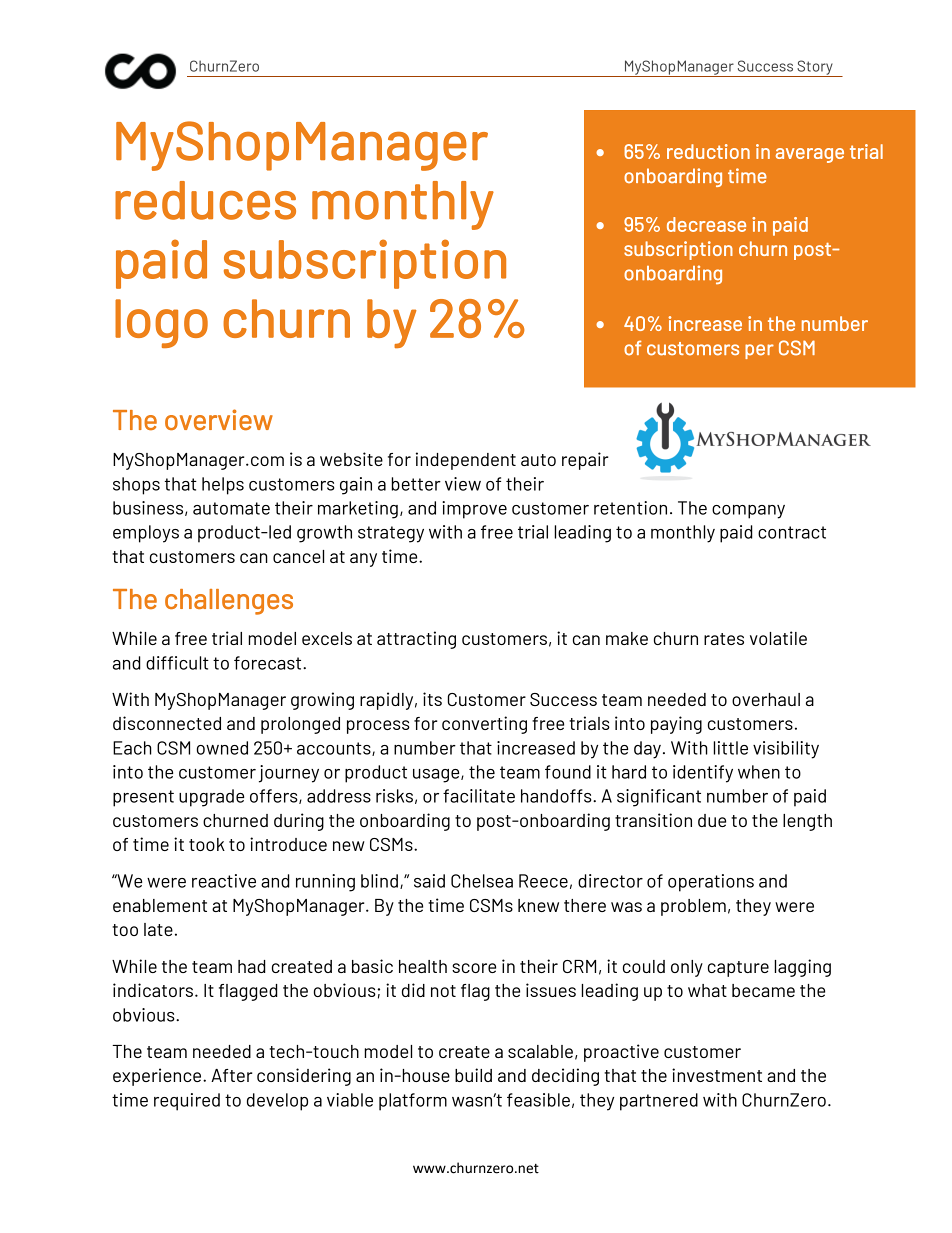  Describe the element at coordinates (161, 323) in the screenshot. I see `logo` at that location.
